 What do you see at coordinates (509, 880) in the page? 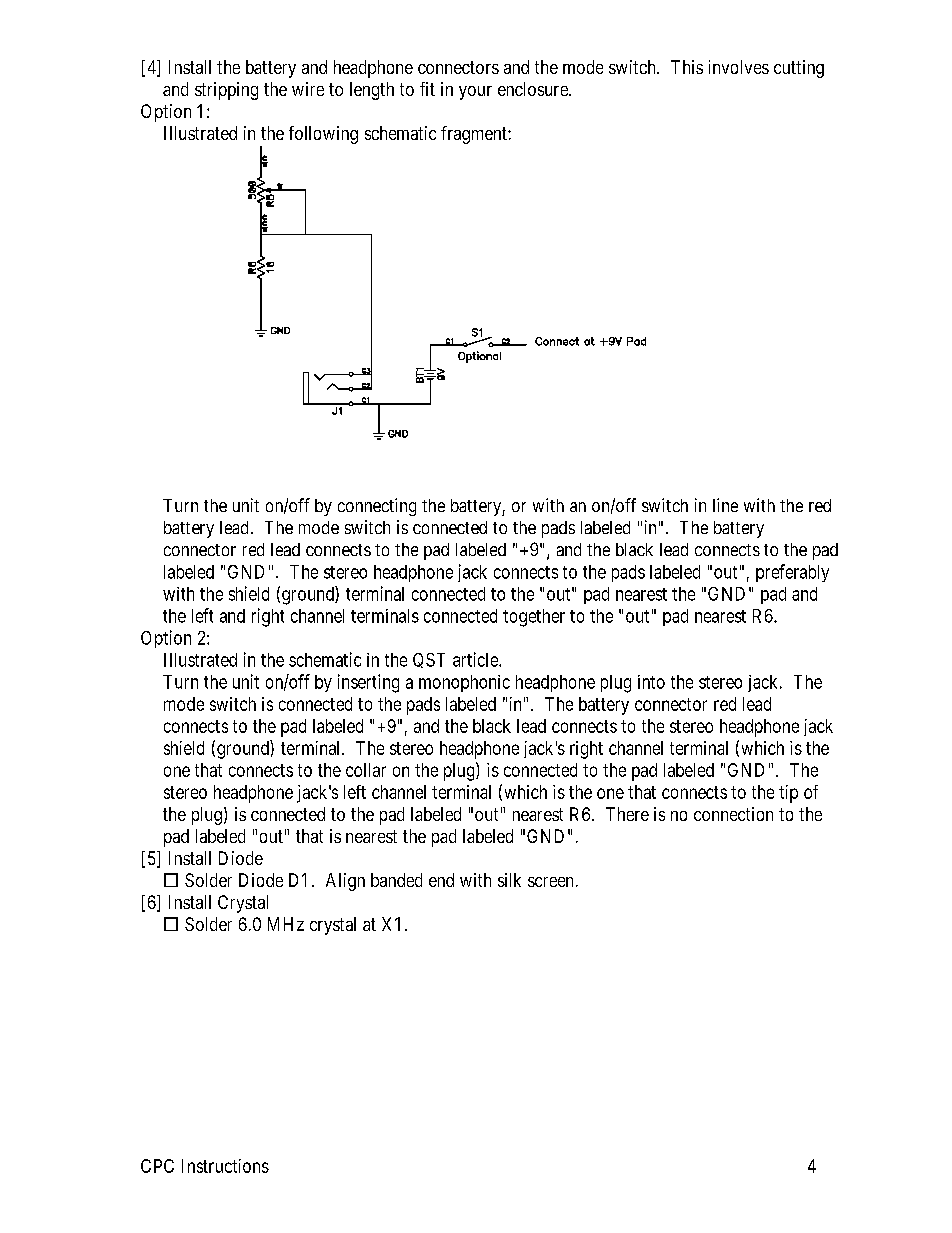
I see `silk` at bounding box center [509, 880].
